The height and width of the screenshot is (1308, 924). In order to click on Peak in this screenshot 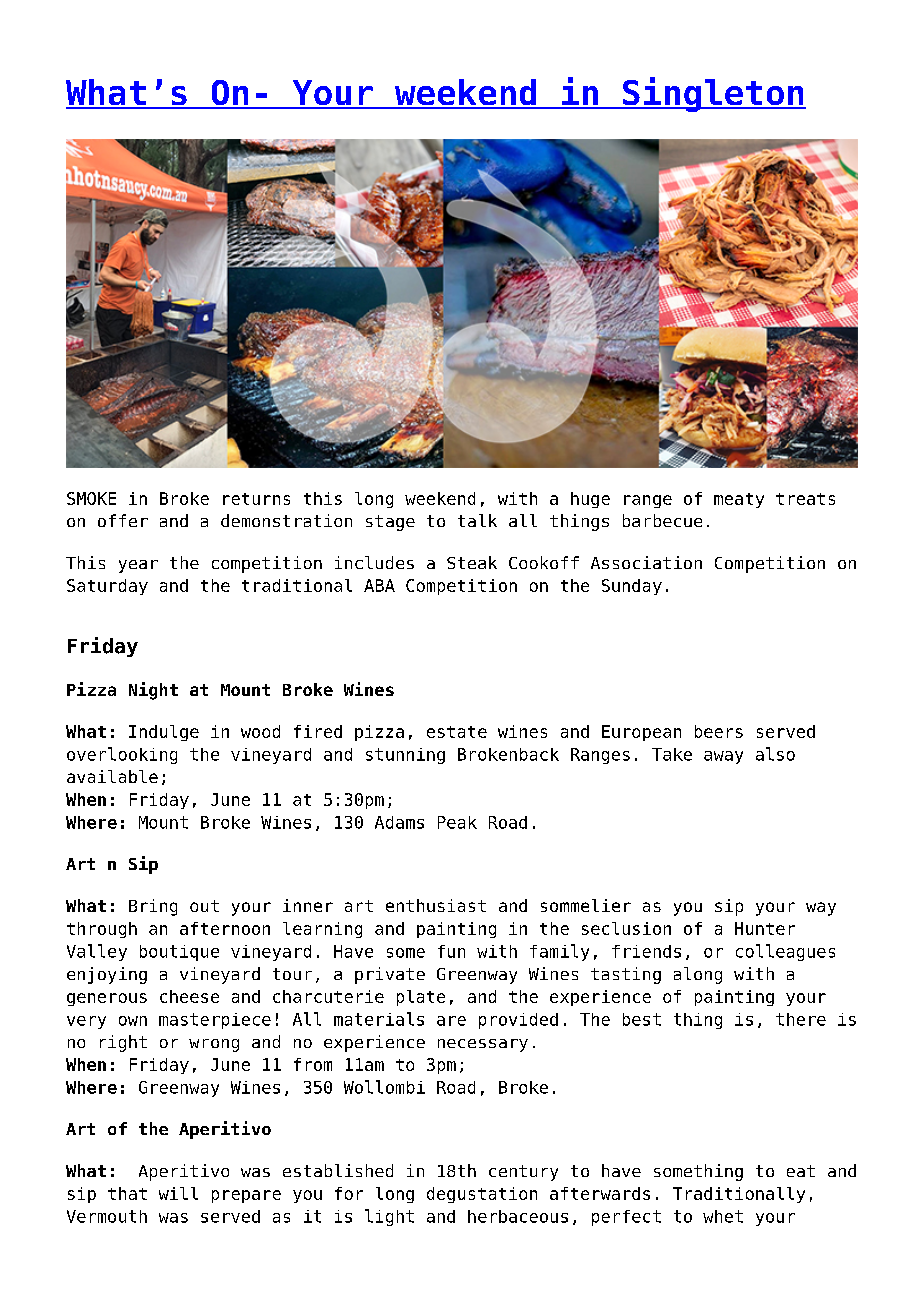, I will do `click(457, 822)`.
